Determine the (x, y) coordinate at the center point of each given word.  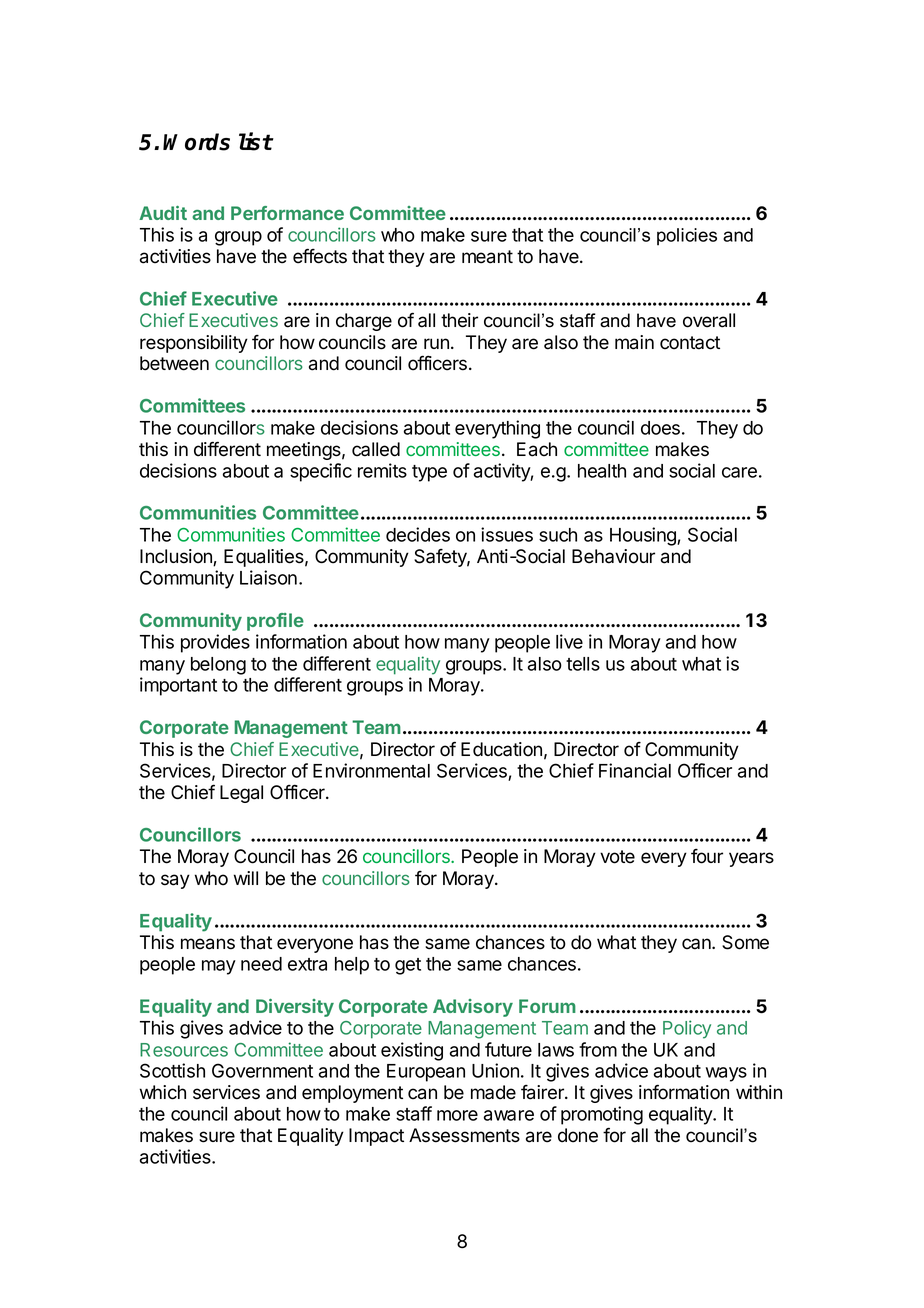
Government (262, 1070)
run (436, 343)
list (256, 141)
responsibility (194, 344)
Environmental (371, 770)
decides (418, 534)
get (408, 966)
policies (687, 237)
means (208, 944)
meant (487, 257)
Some (745, 942)
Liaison (268, 577)
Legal (241, 794)
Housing (644, 536)
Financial (635, 770)
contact (690, 343)
